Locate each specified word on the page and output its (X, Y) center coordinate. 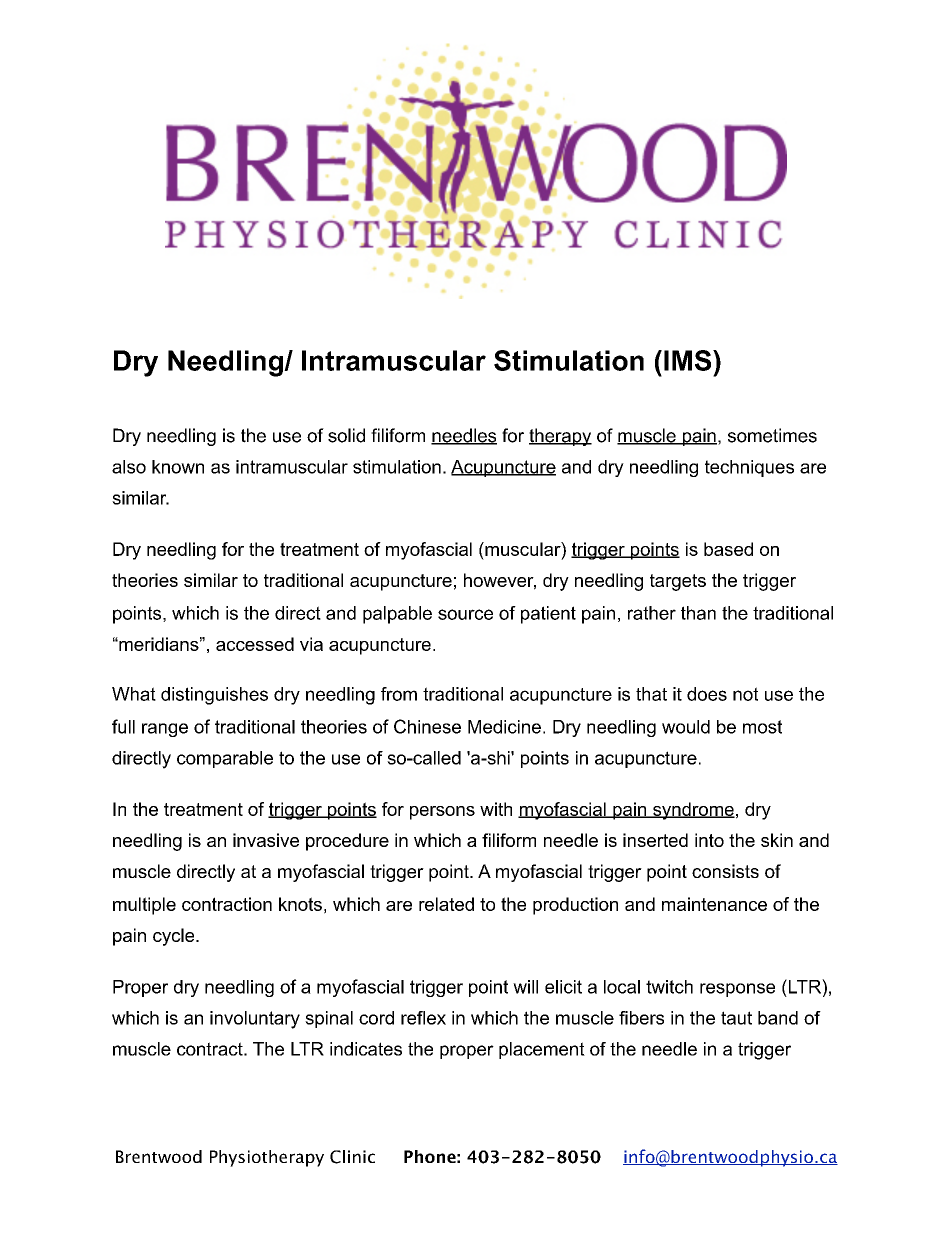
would (686, 727)
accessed (255, 644)
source (465, 614)
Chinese (427, 726)
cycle (175, 937)
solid (346, 435)
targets (678, 582)
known (178, 467)
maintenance (714, 904)
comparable (225, 759)
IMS (689, 360)
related (446, 904)
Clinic (352, 1157)
